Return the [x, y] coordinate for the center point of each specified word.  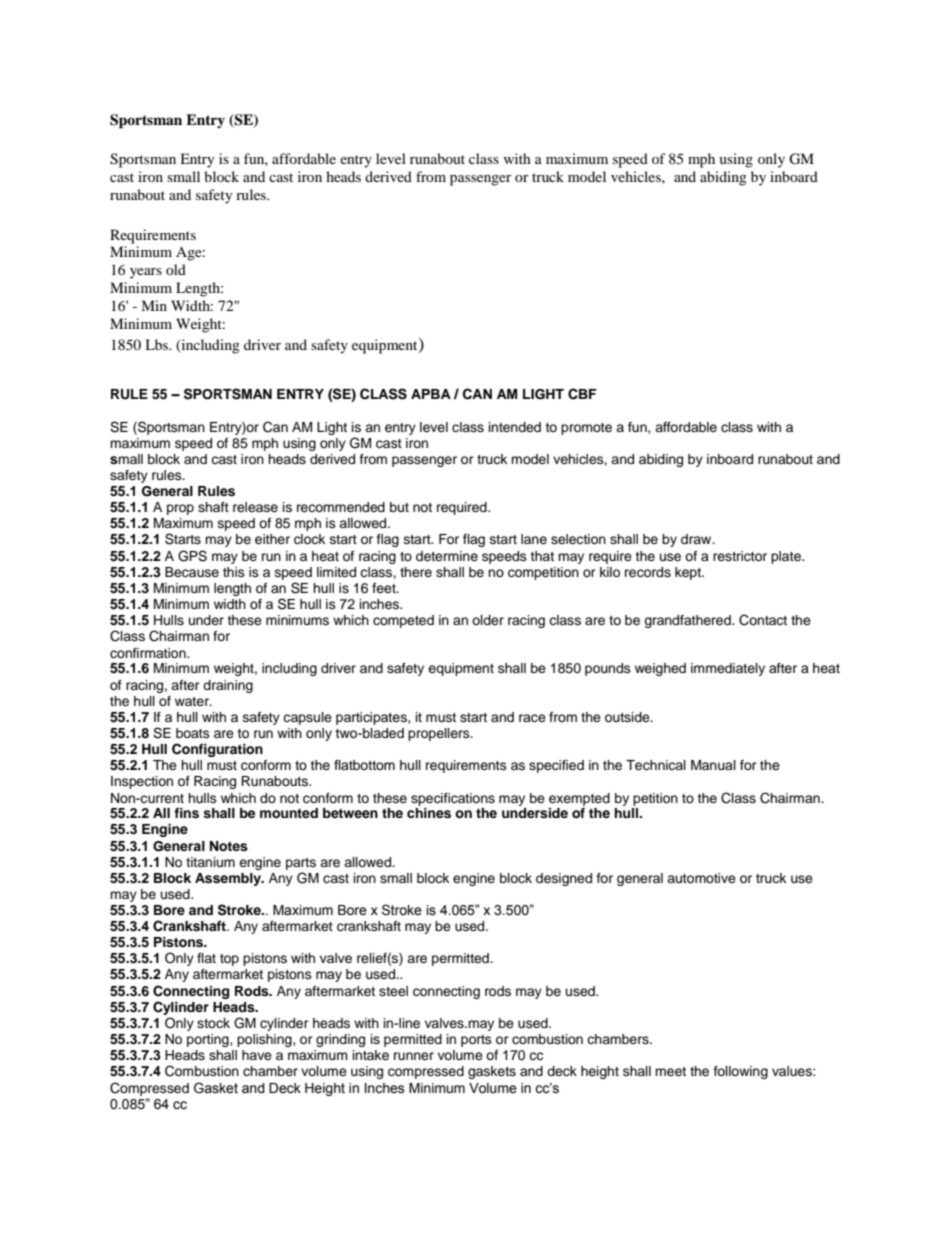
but [399, 507]
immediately [728, 669]
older [488, 620]
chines [429, 813]
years [146, 273]
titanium [210, 862]
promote [586, 429]
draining [228, 686]
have [257, 1055]
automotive [701, 878]
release [255, 507]
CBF [582, 394]
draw [697, 539]
